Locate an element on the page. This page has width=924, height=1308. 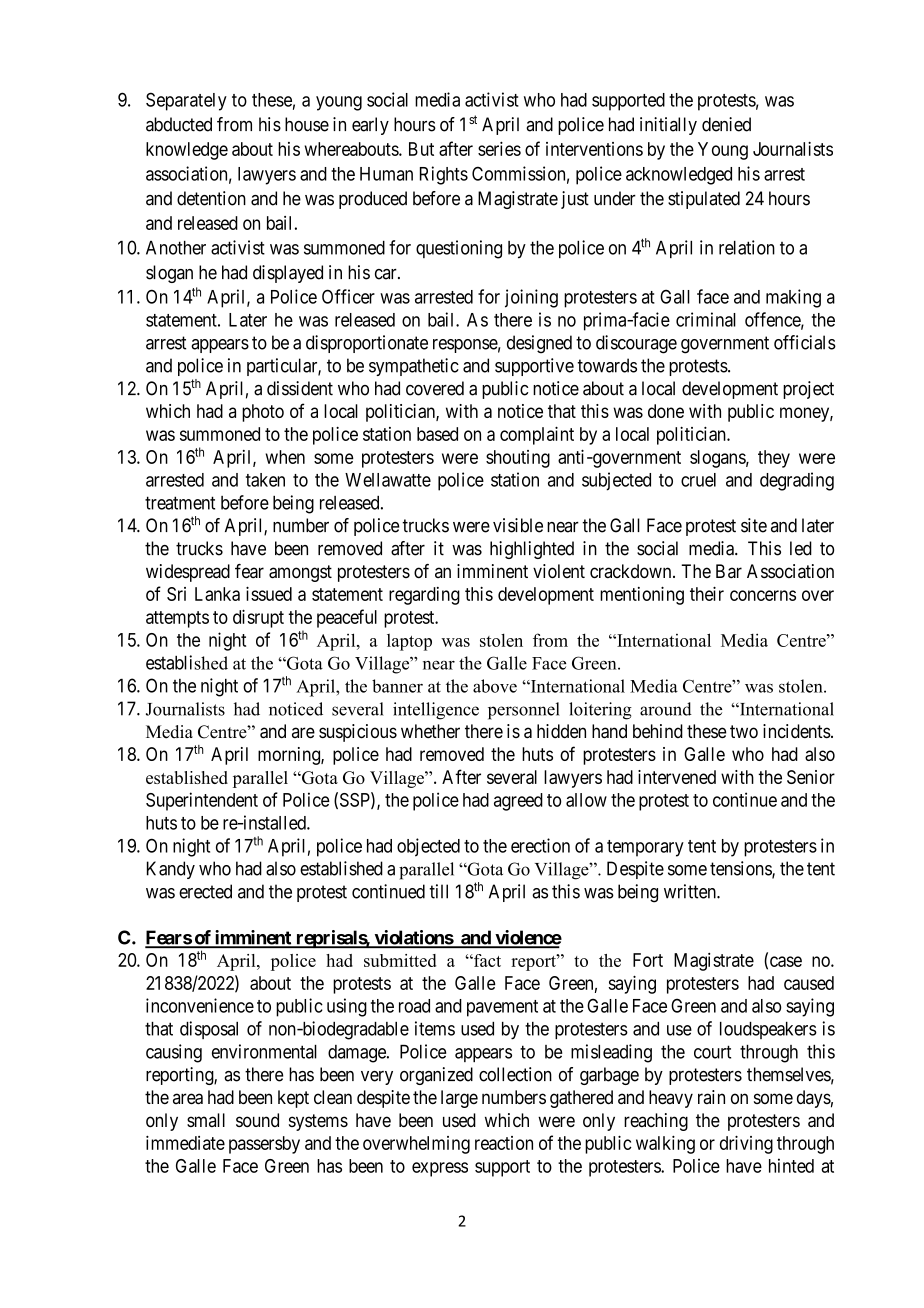
denied is located at coordinates (726, 124).
